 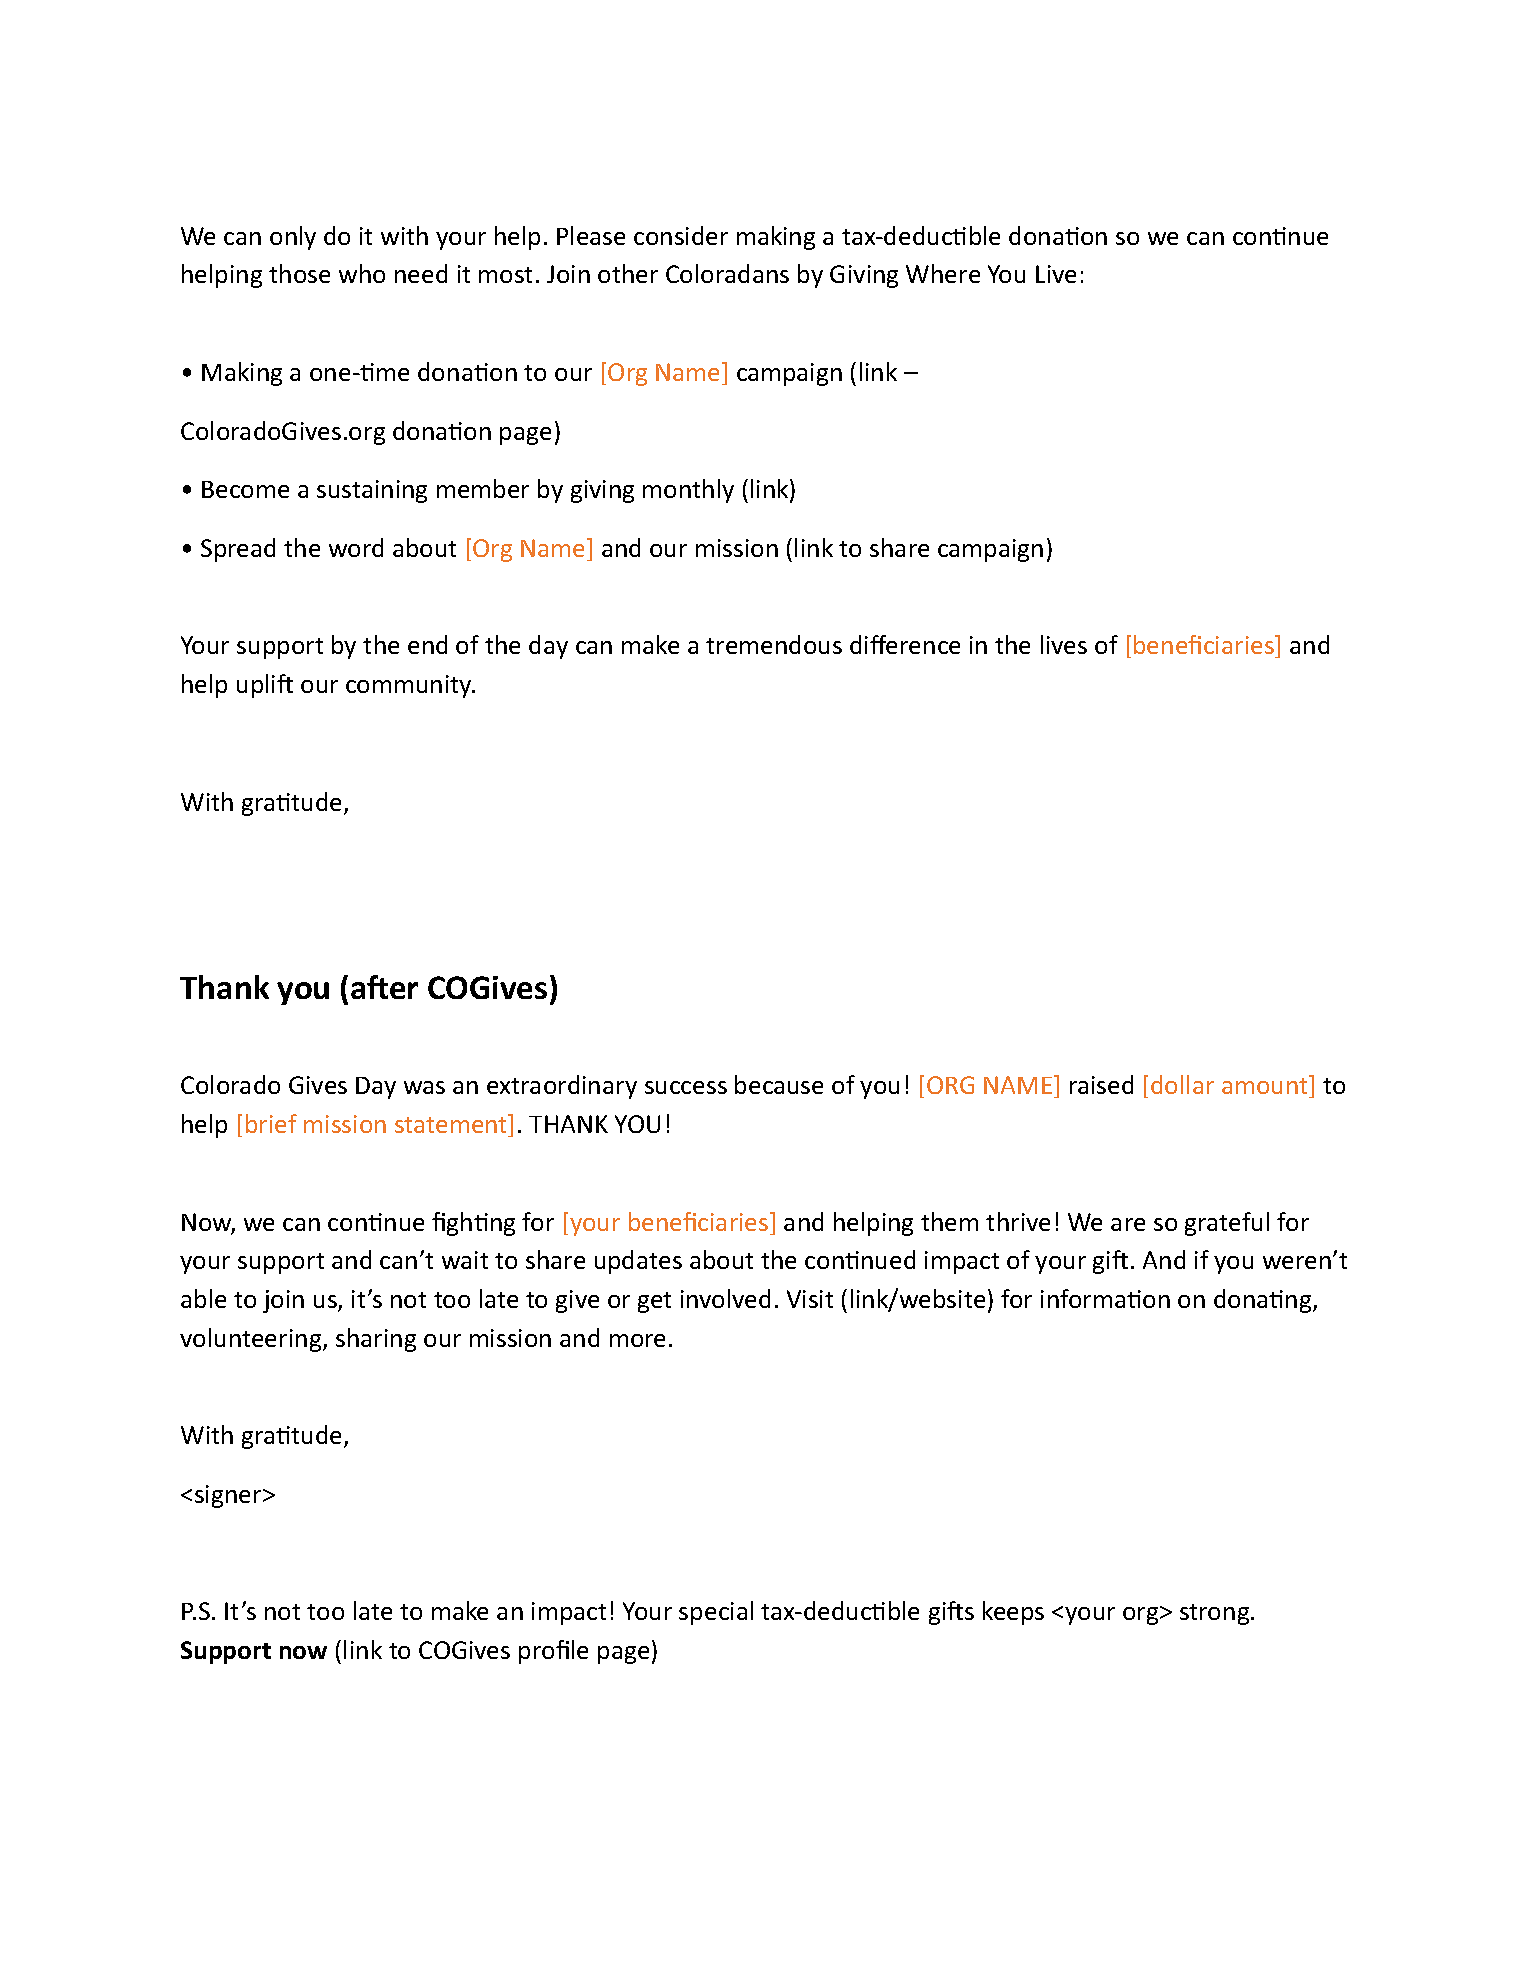 What do you see at coordinates (1216, 1614) in the page?
I see `strong` at bounding box center [1216, 1614].
